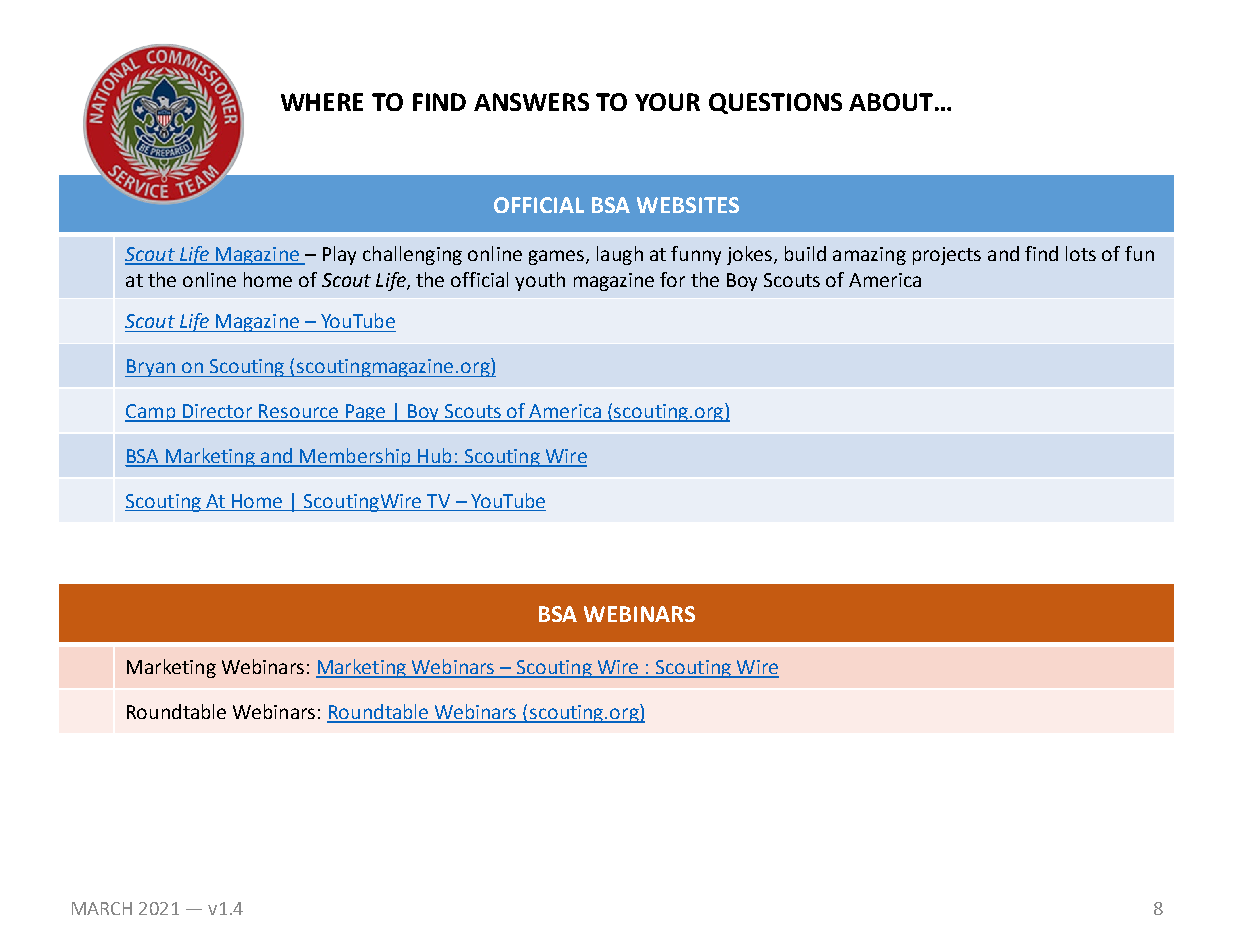 The height and width of the document is (952, 1233). What do you see at coordinates (531, 102) in the document?
I see `ANSWERS` at bounding box center [531, 102].
